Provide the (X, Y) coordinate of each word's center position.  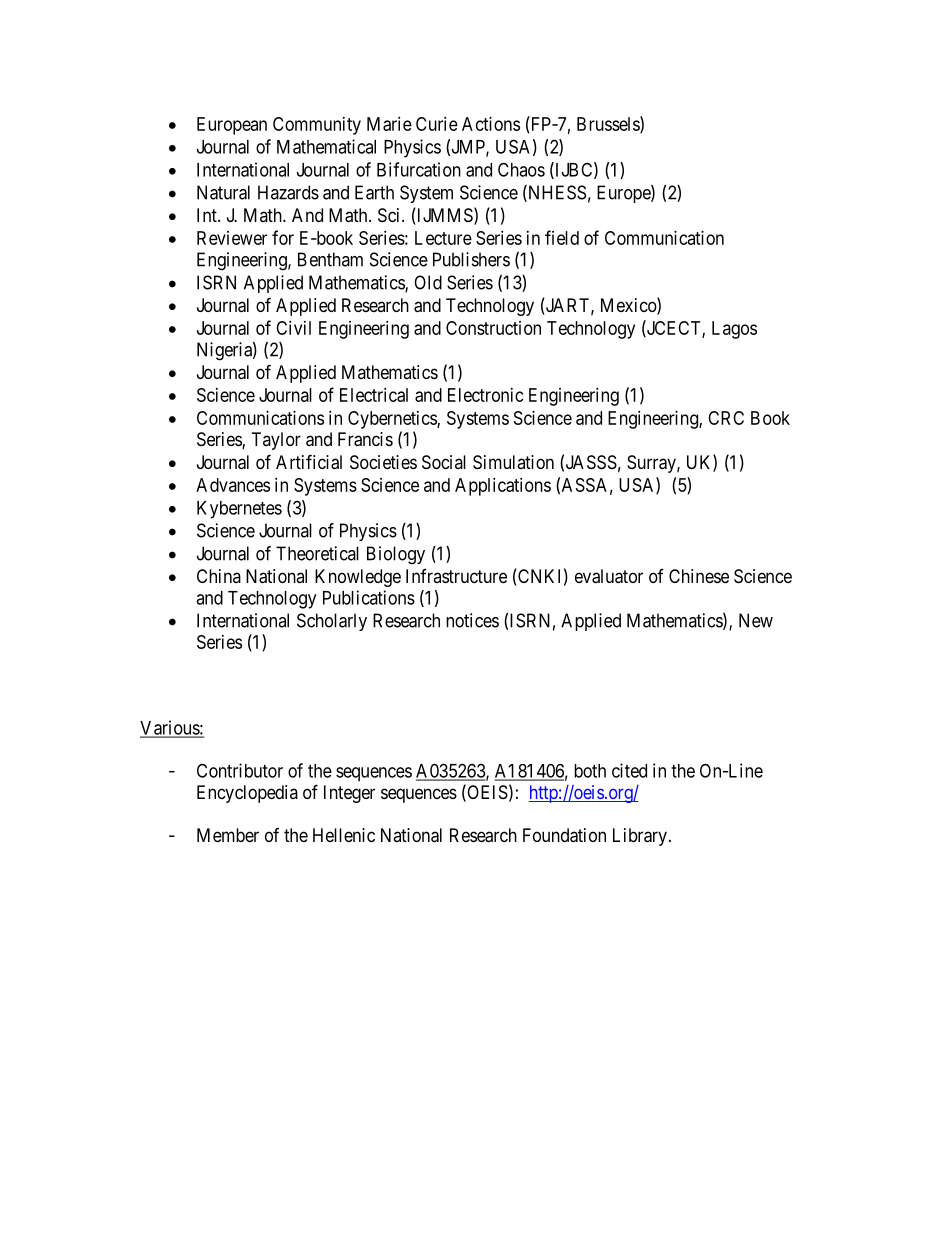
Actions (491, 124)
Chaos (521, 169)
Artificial (309, 462)
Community (317, 126)
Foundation (564, 835)
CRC (726, 418)
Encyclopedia (247, 794)
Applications (503, 487)
